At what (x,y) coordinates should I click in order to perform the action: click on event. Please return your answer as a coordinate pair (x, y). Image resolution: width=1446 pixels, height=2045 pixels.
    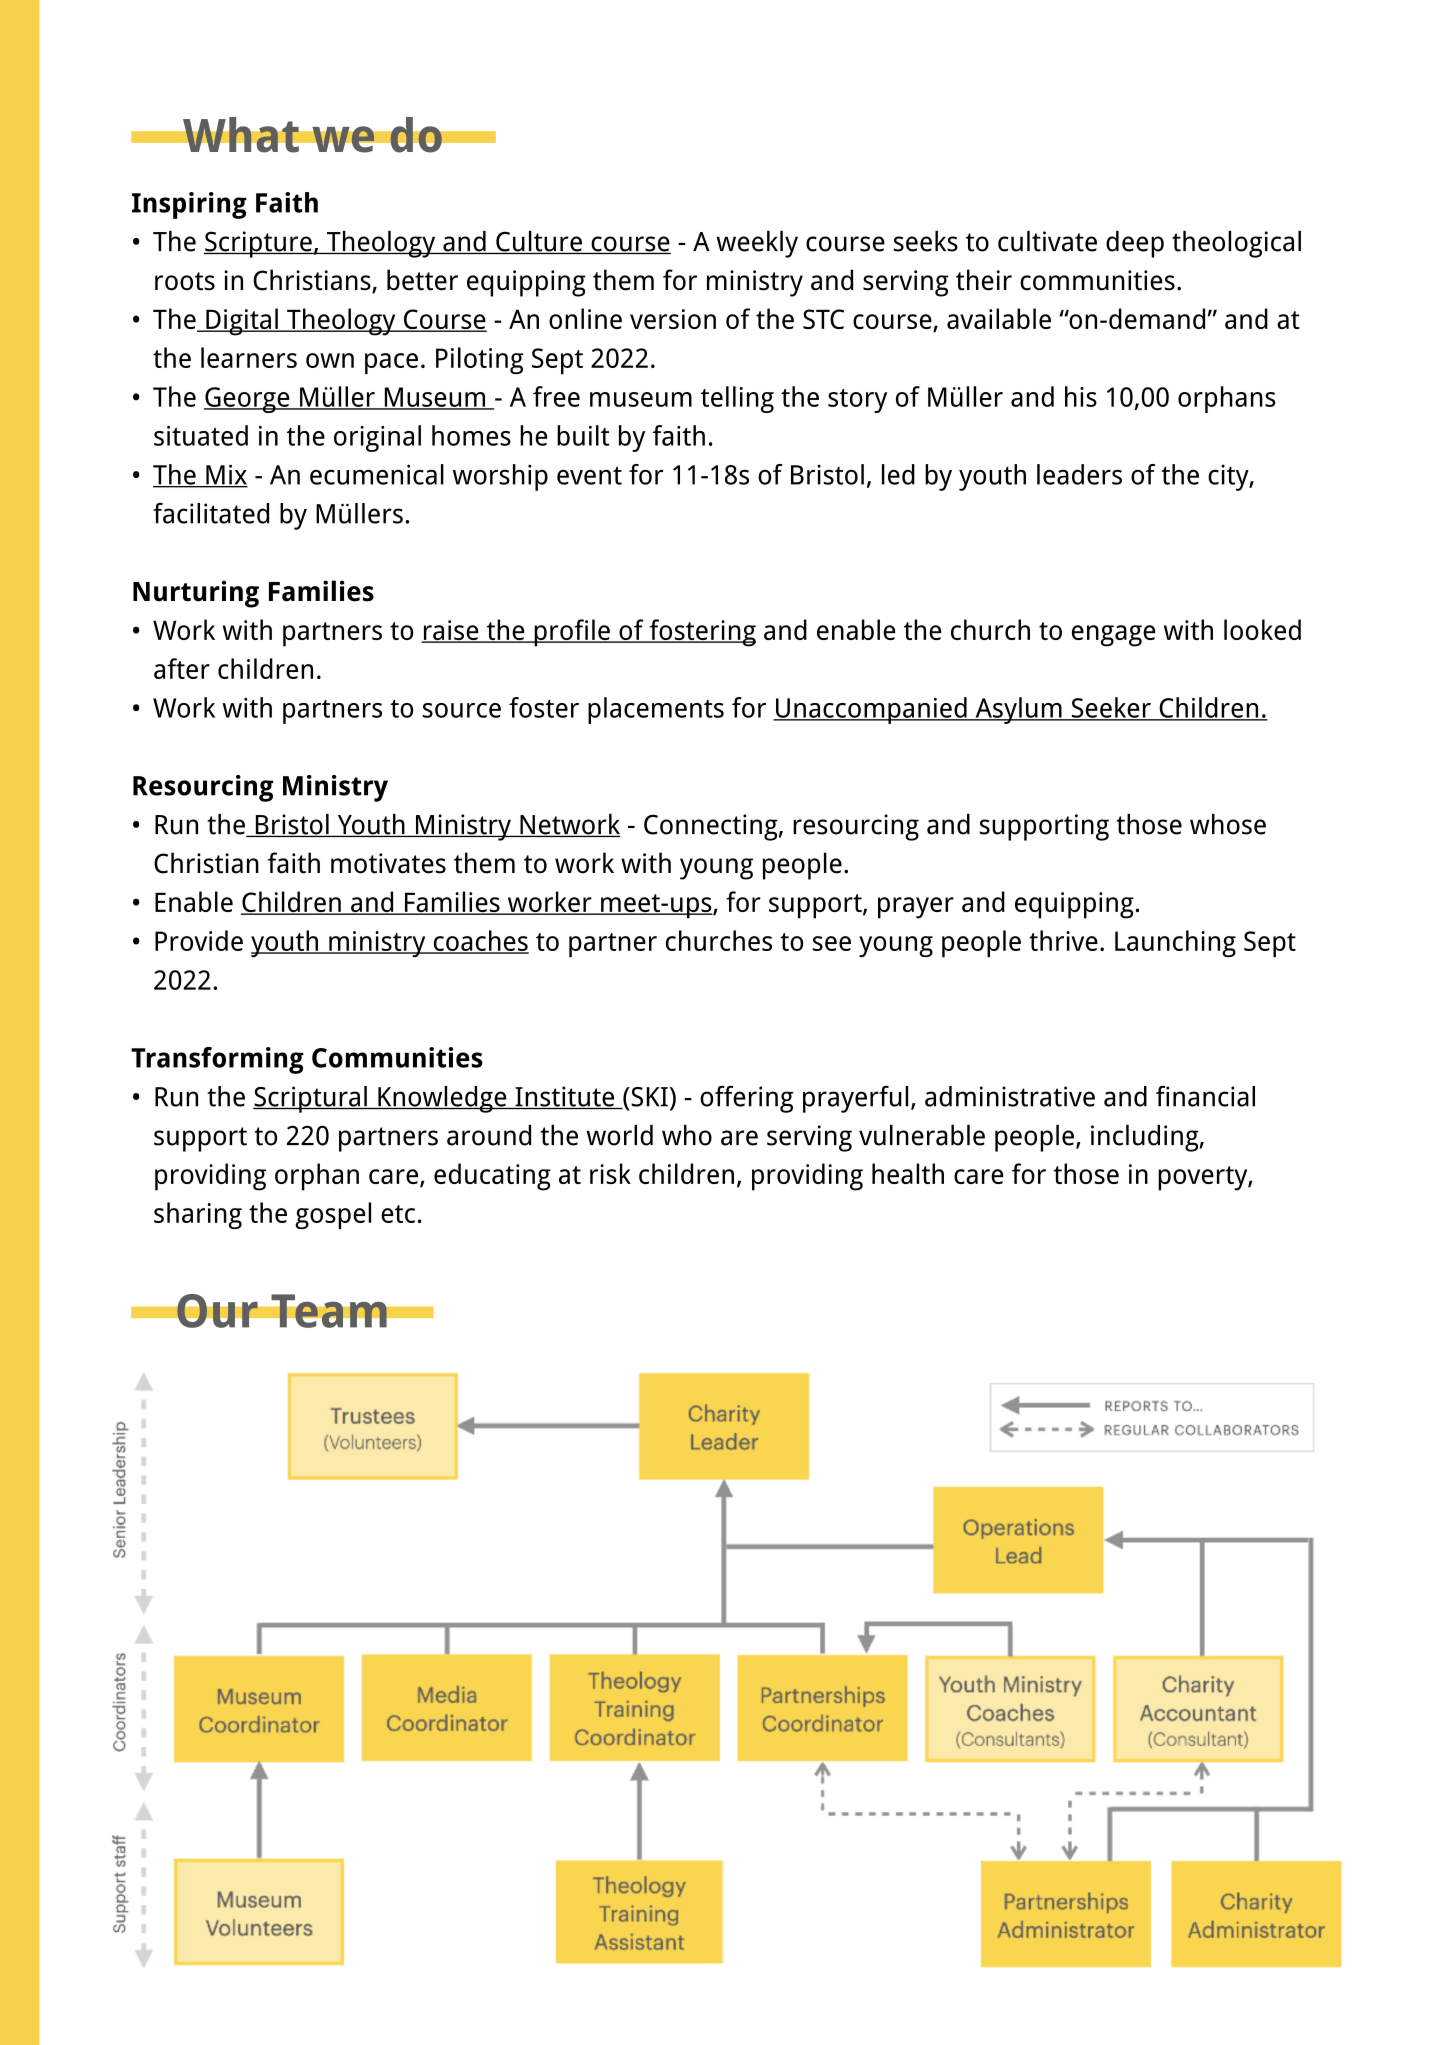
    Looking at the image, I should click on (589, 475).
